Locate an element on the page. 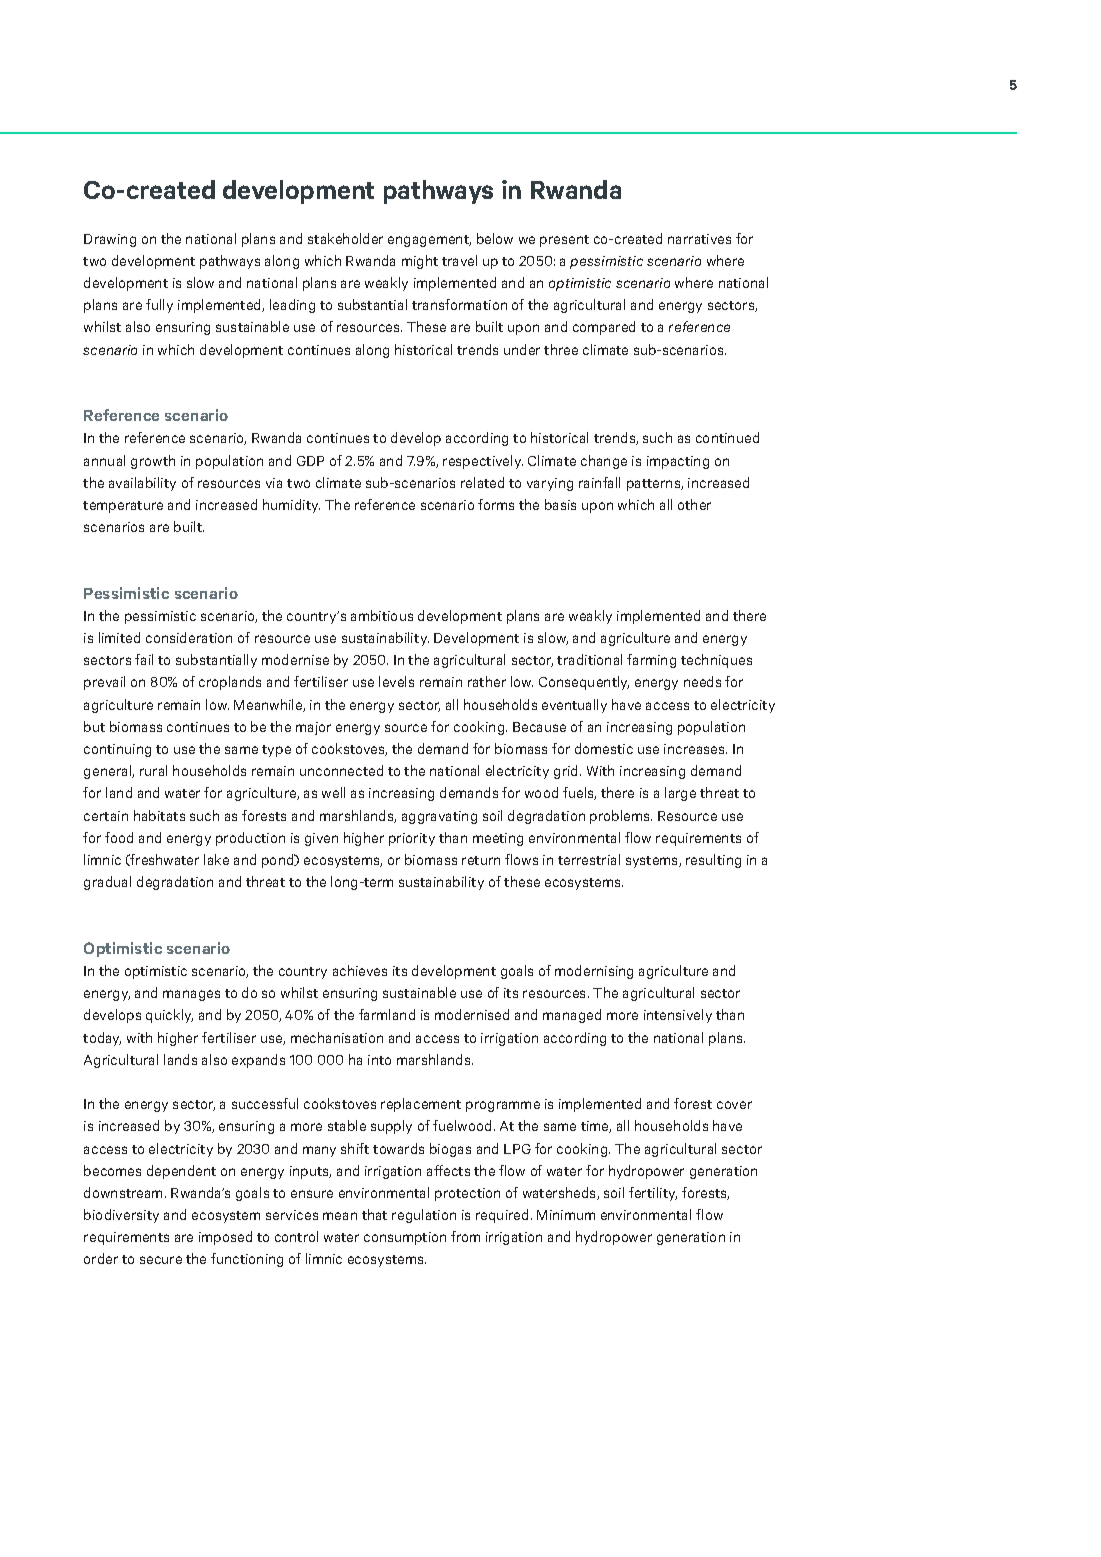 The height and width of the image is (1557, 1101). might is located at coordinates (420, 262).
